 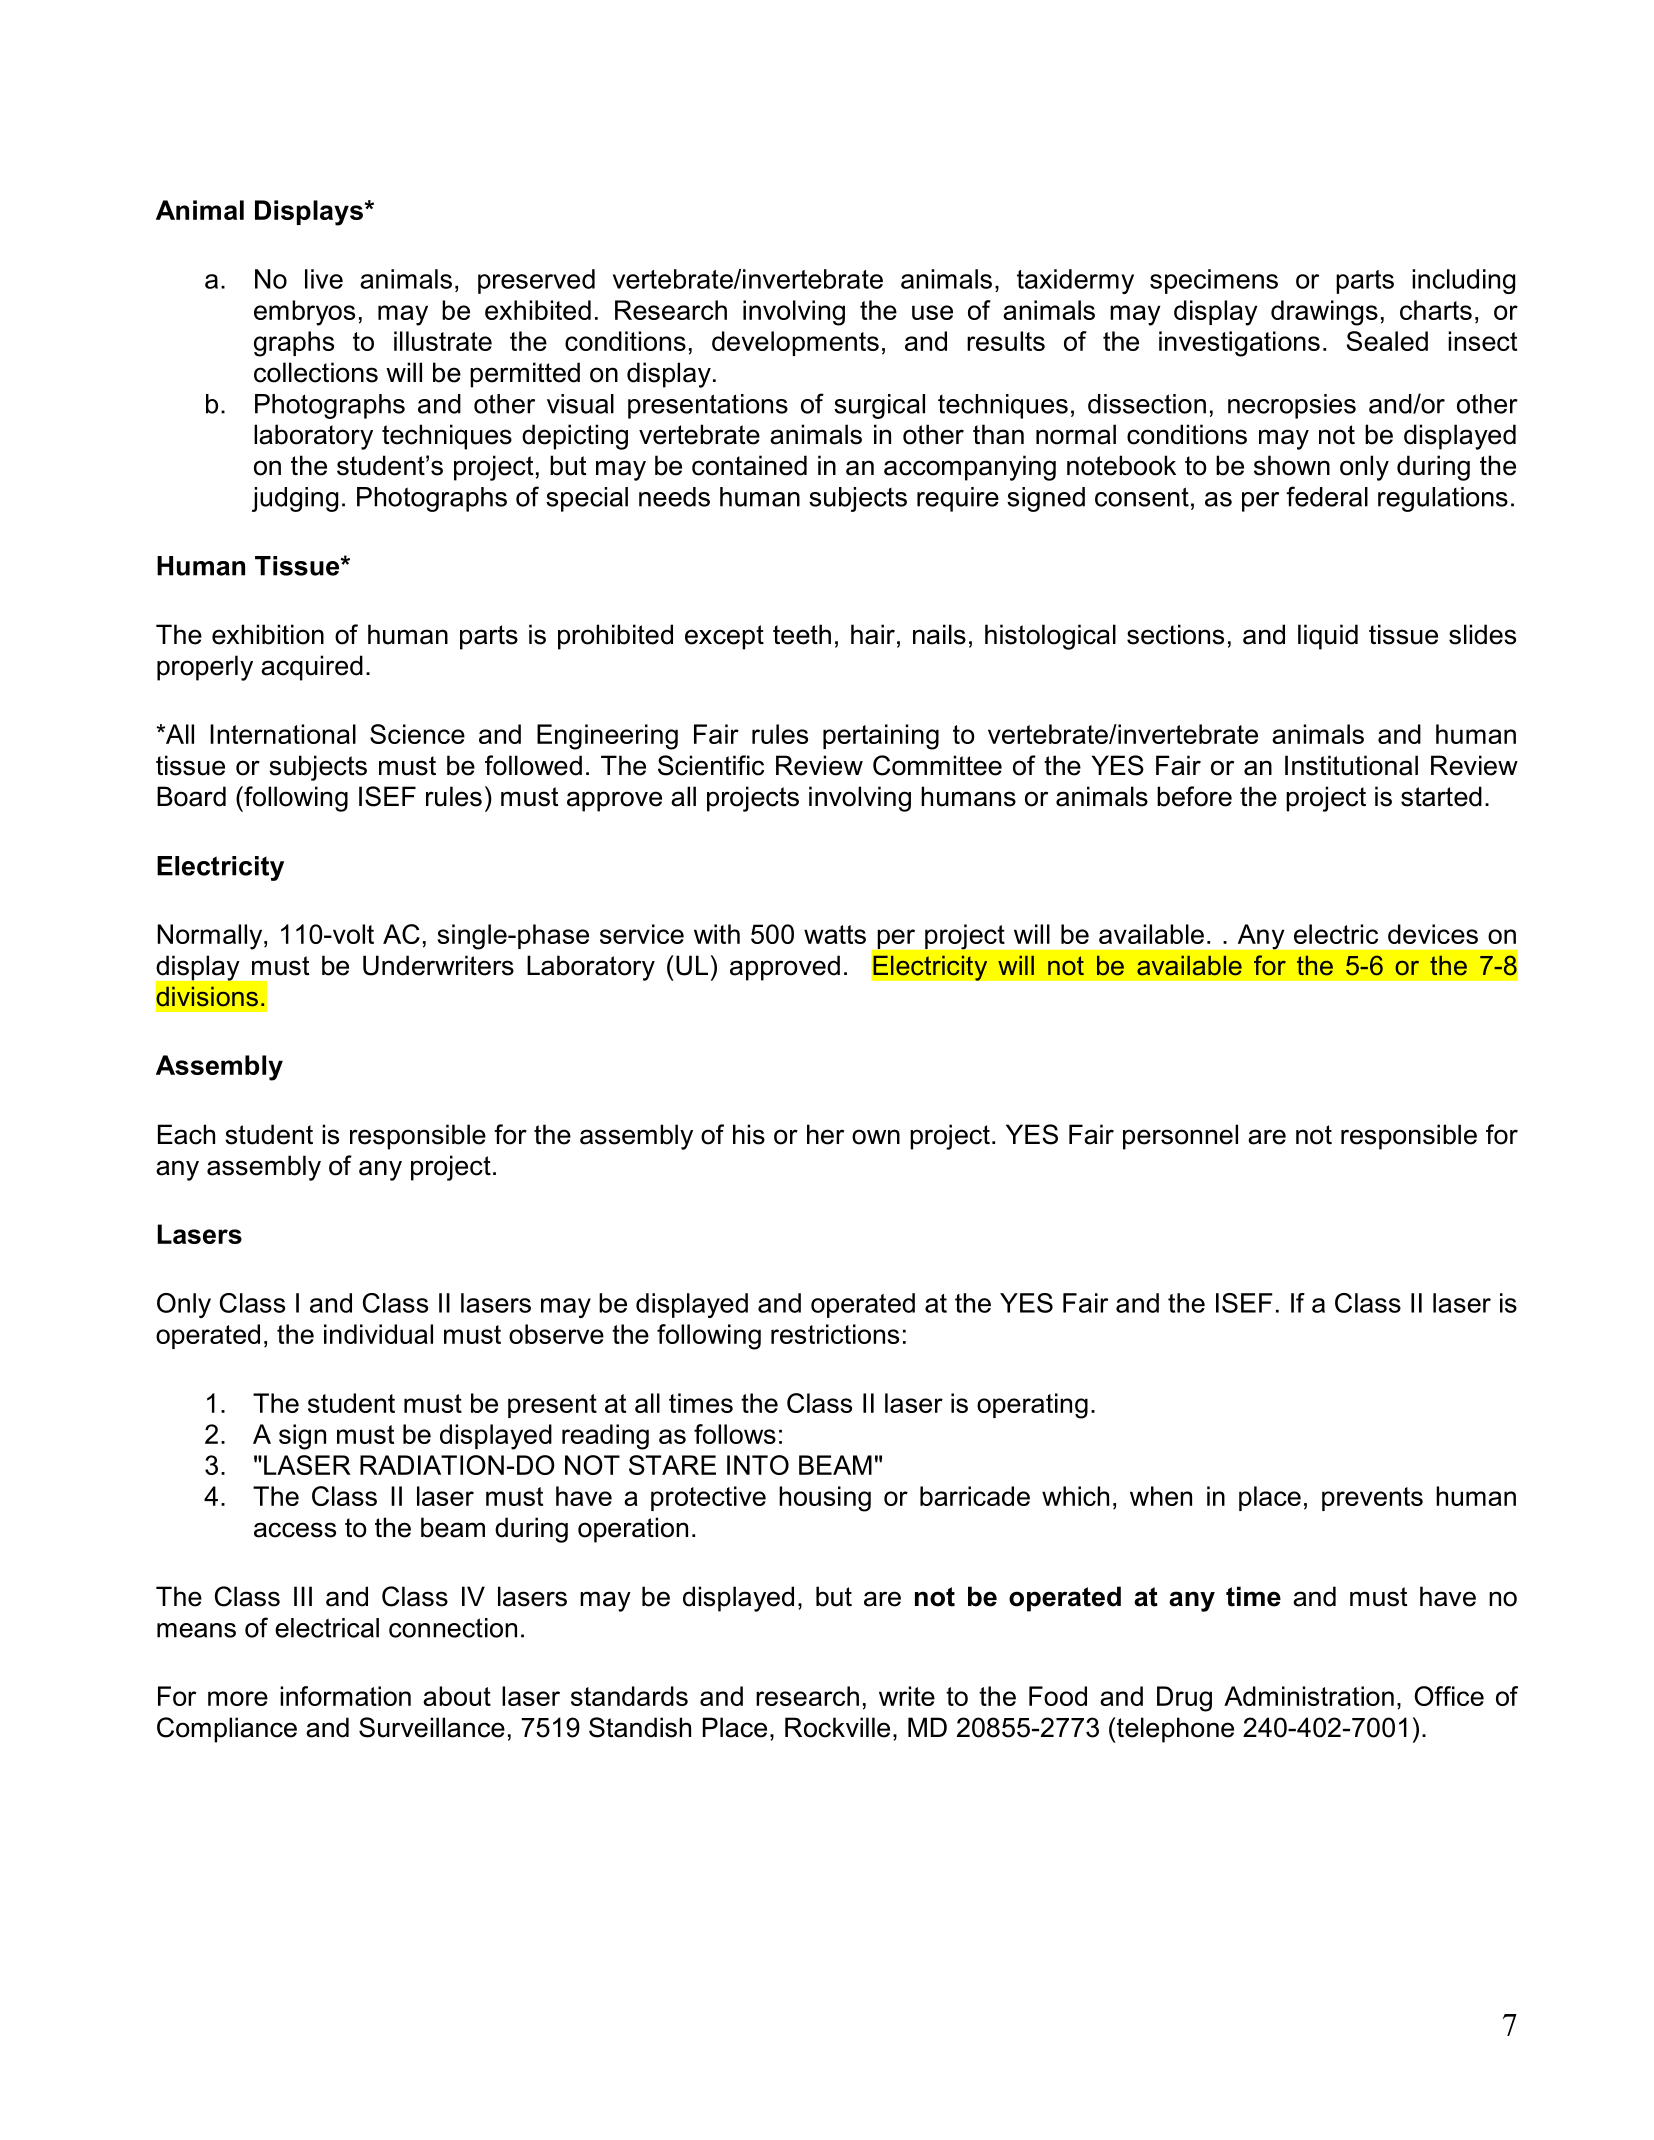 I want to click on personnel, so click(x=1180, y=1137).
